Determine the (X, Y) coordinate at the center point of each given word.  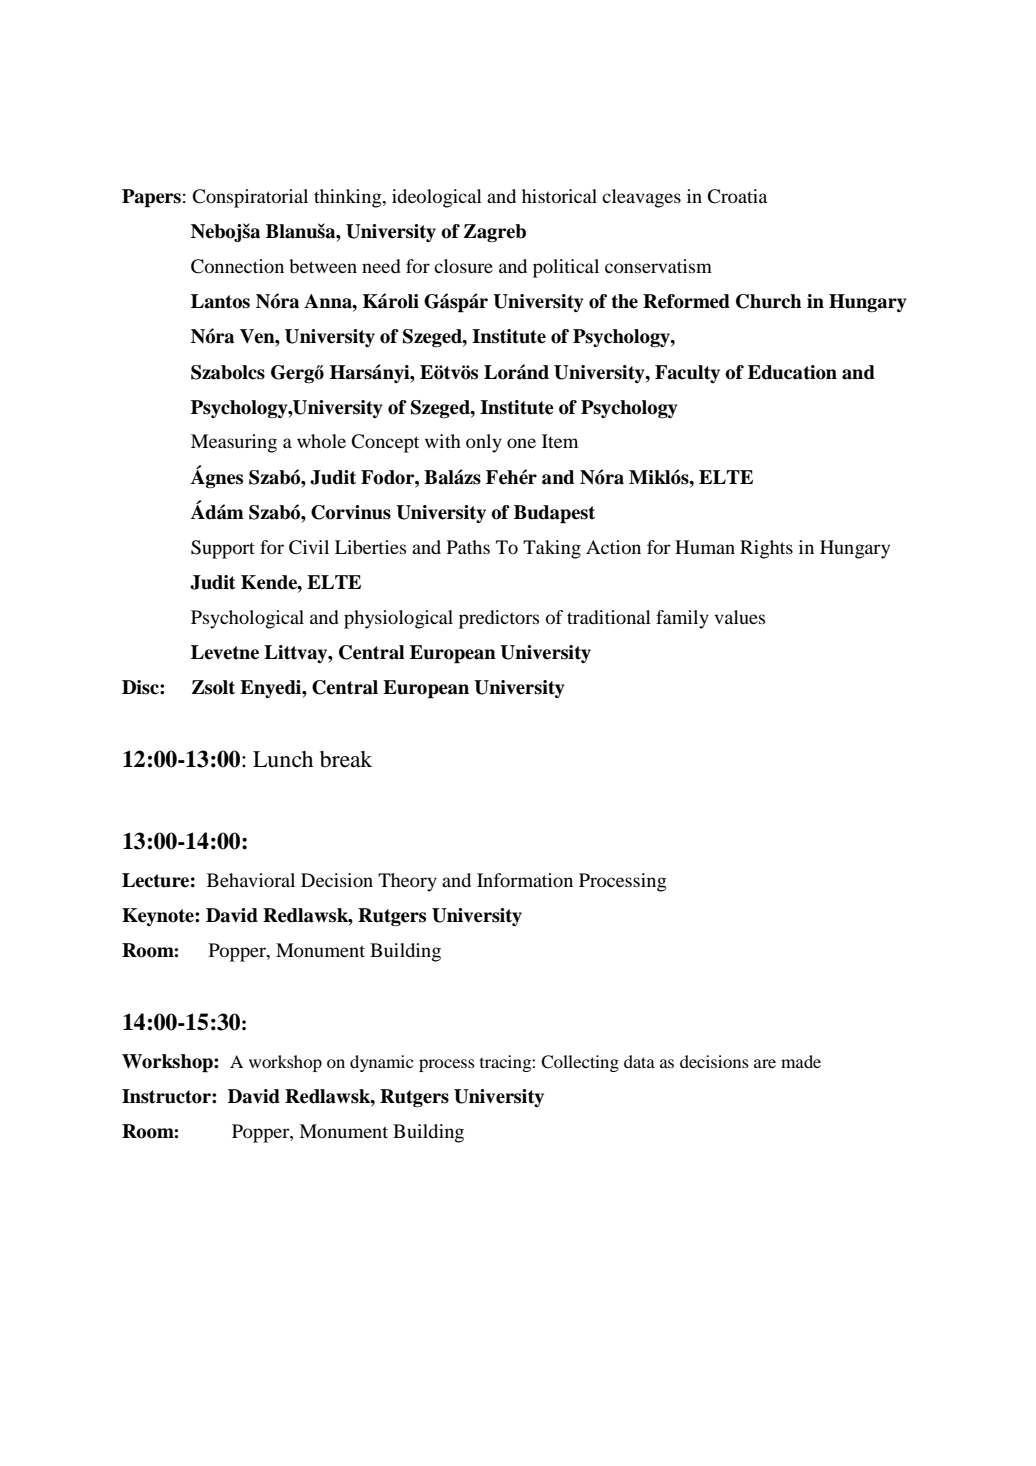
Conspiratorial (250, 198)
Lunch (283, 759)
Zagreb (495, 233)
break (346, 759)
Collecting (580, 1063)
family (682, 619)
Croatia (737, 196)
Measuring (234, 443)
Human (705, 547)
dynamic (381, 1063)
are (765, 1063)
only (484, 443)
